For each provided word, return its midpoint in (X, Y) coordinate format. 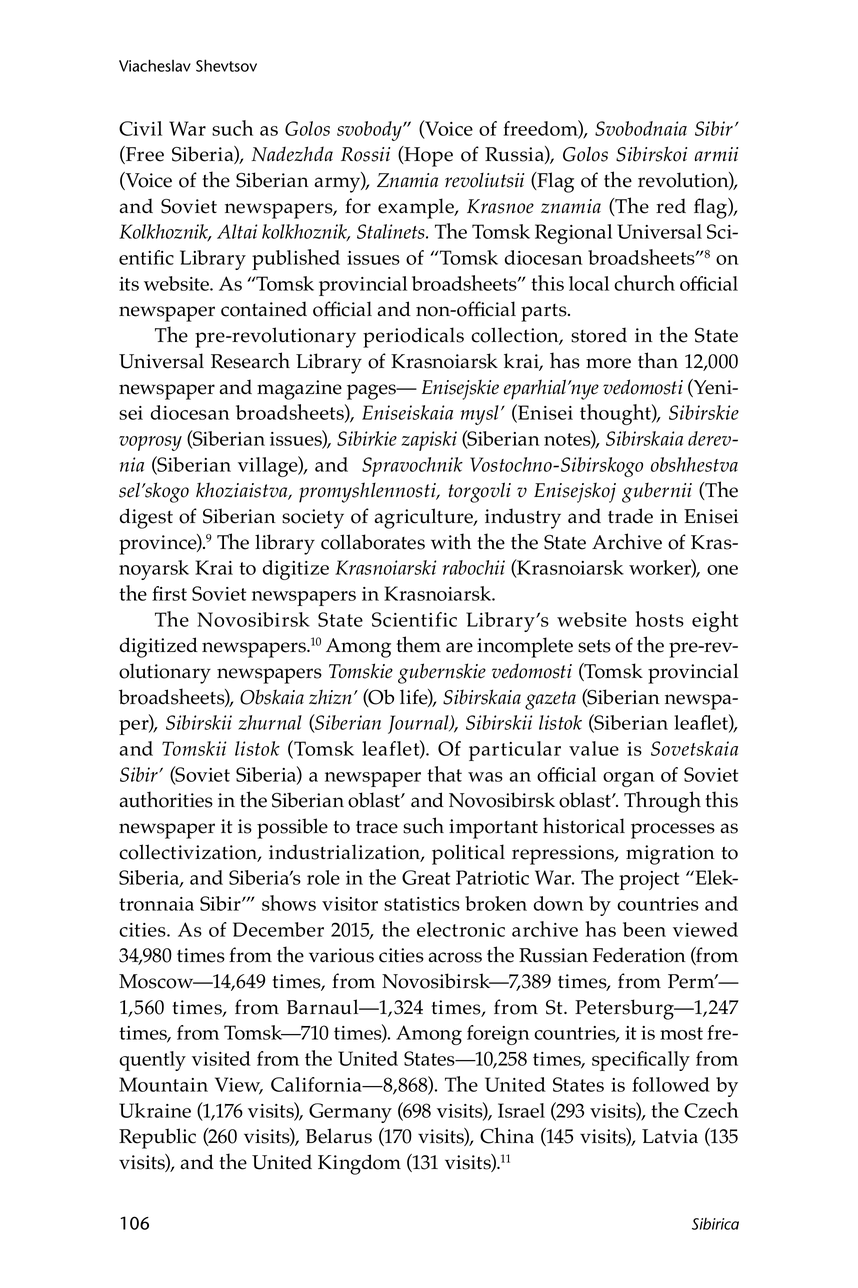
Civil (140, 128)
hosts (660, 619)
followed (671, 1084)
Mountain (163, 1084)
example (417, 208)
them (418, 644)
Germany (350, 1113)
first (169, 593)
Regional (573, 234)
